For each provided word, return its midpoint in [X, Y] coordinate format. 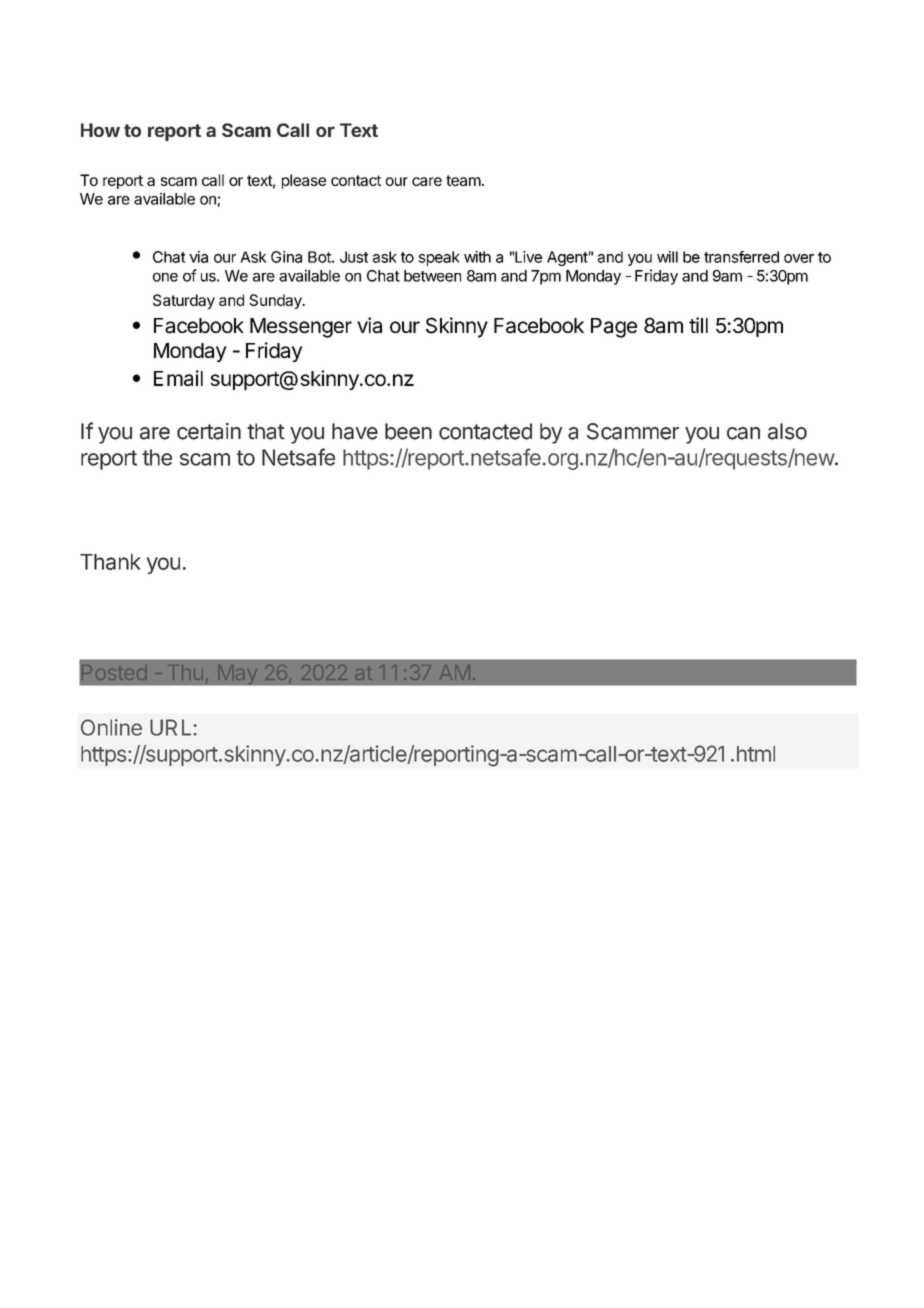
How [100, 130]
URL [172, 727]
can [743, 433]
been [408, 431]
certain [209, 431]
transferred [741, 257]
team [463, 180]
